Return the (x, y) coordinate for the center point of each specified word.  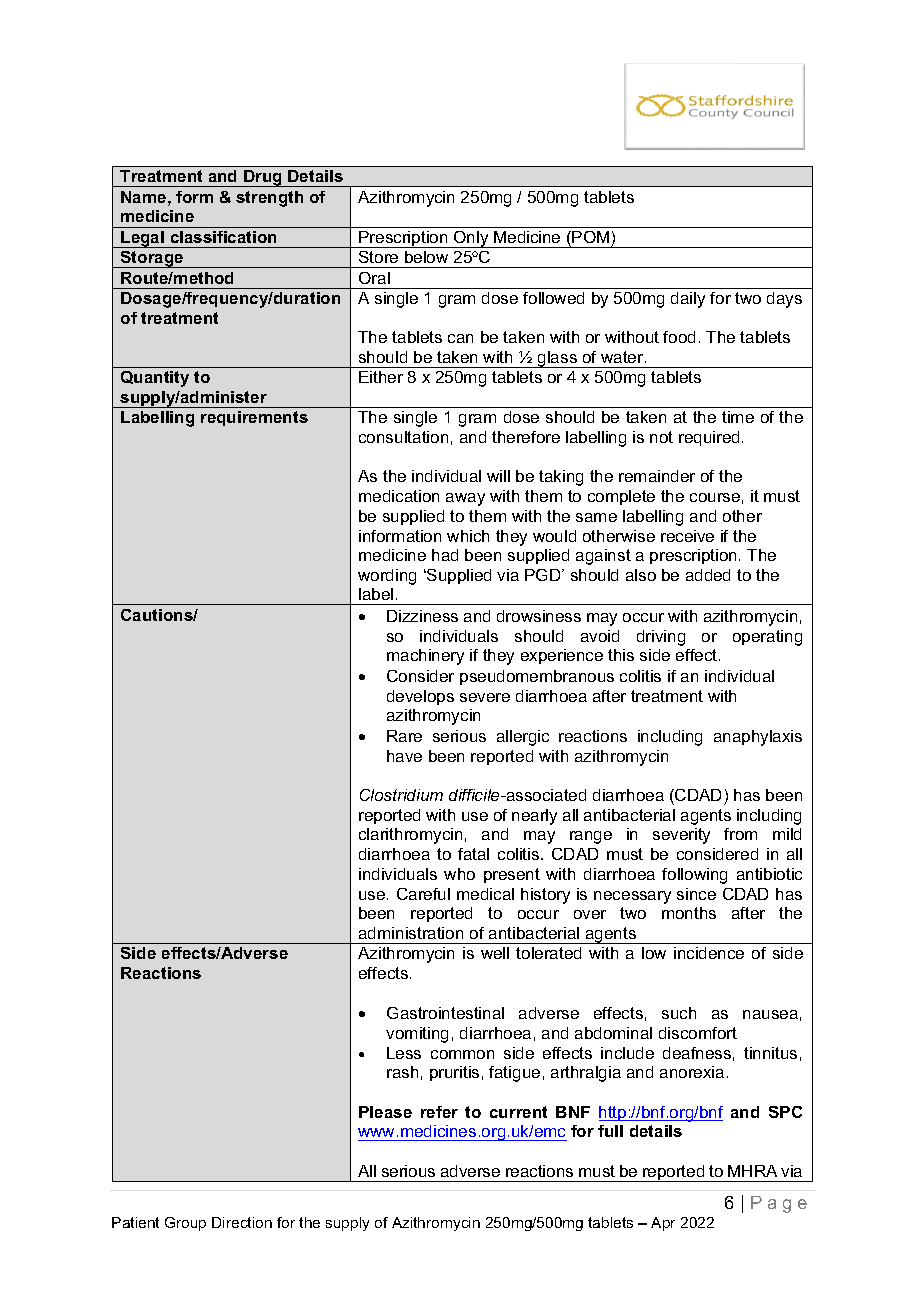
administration (411, 933)
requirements (254, 418)
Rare (404, 736)
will (498, 476)
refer (439, 1112)
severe (485, 697)
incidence (709, 953)
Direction (242, 1222)
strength (269, 199)
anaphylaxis (758, 738)
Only (471, 239)
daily (688, 300)
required (709, 438)
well (495, 953)
